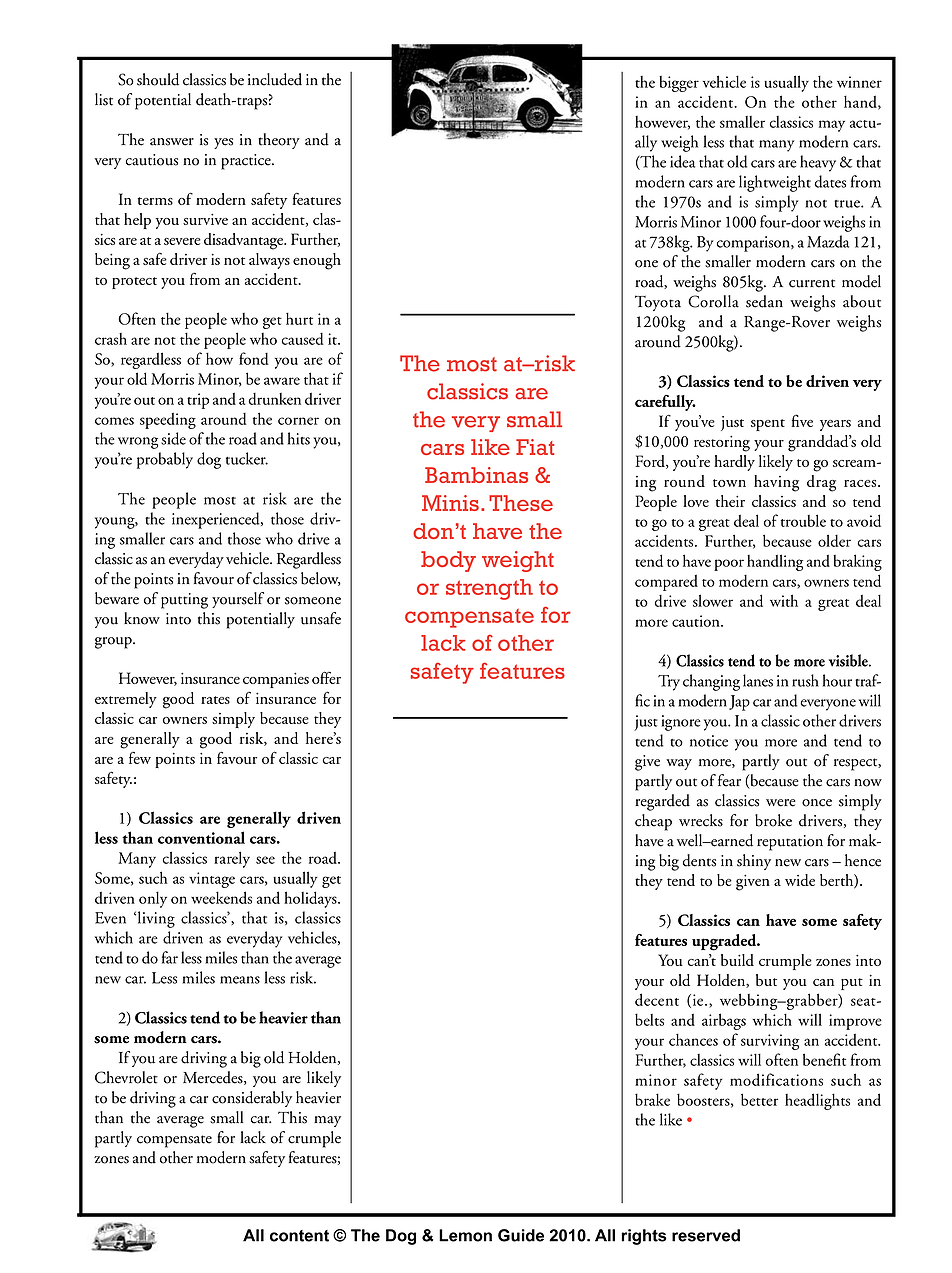 The width and height of the screenshot is (952, 1273). I want to click on bigger, so click(679, 84).
